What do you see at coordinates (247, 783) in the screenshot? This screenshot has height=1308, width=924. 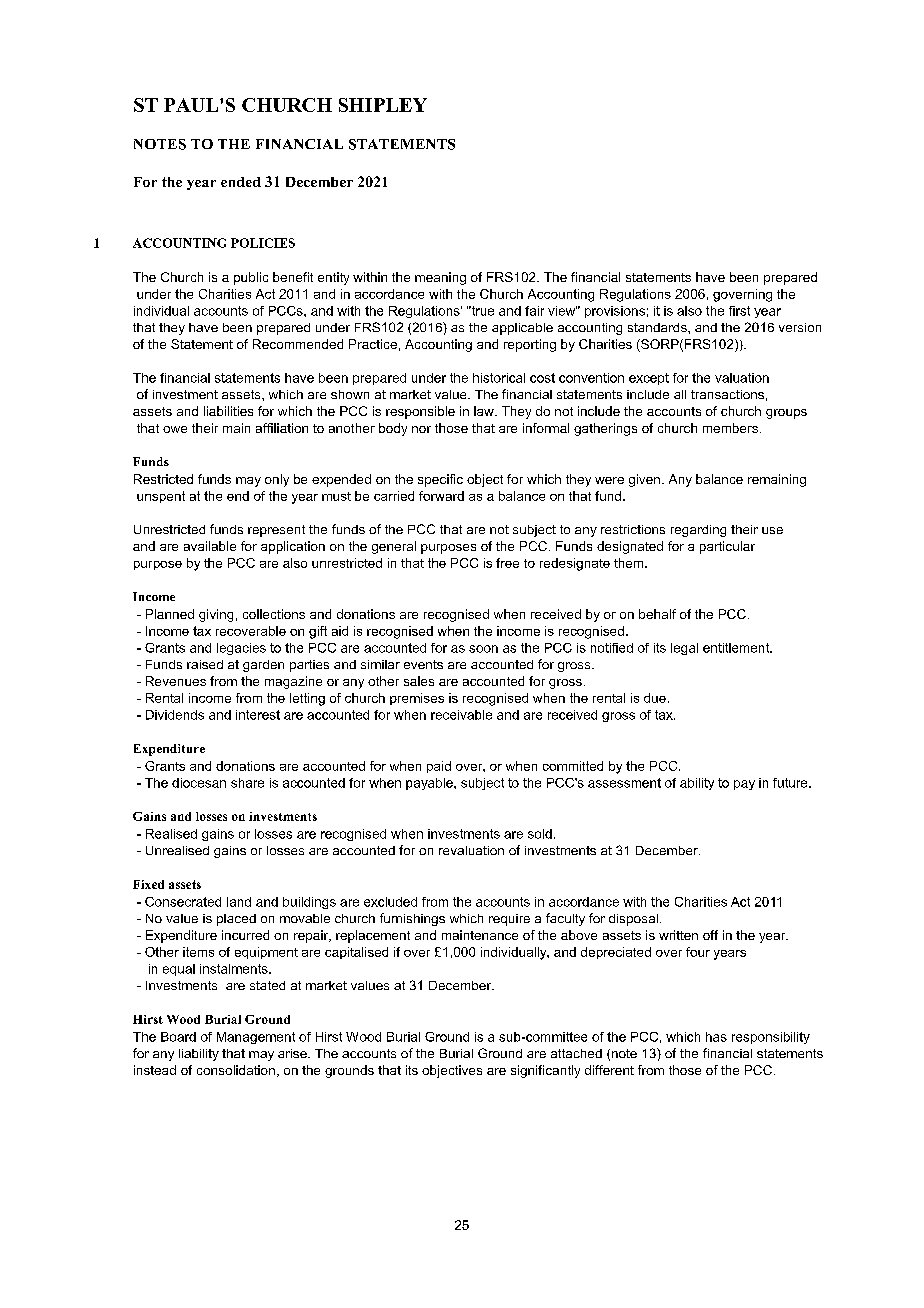 I see `share` at bounding box center [247, 783].
